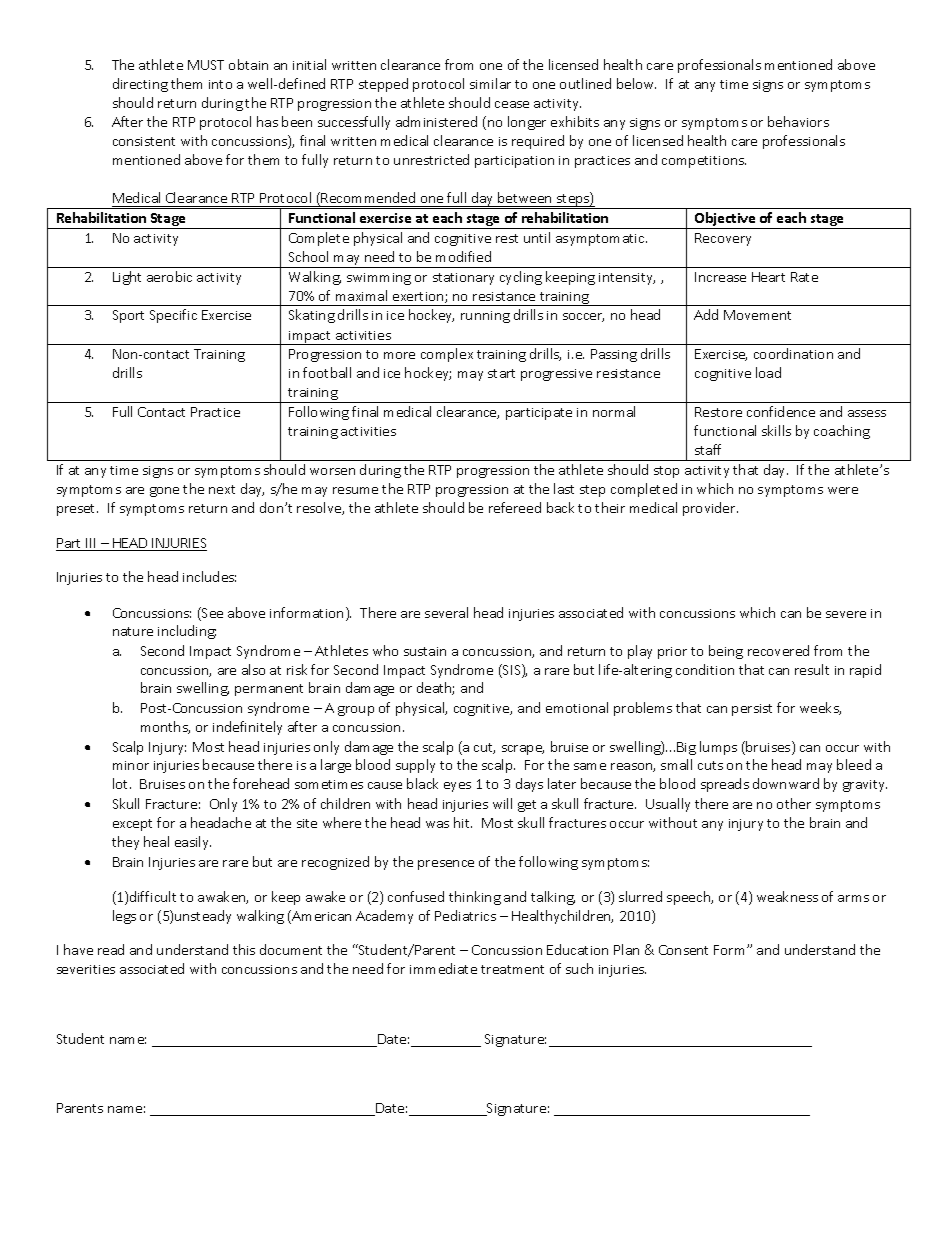 This document has width=952, height=1233. I want to click on including, so click(187, 632).
